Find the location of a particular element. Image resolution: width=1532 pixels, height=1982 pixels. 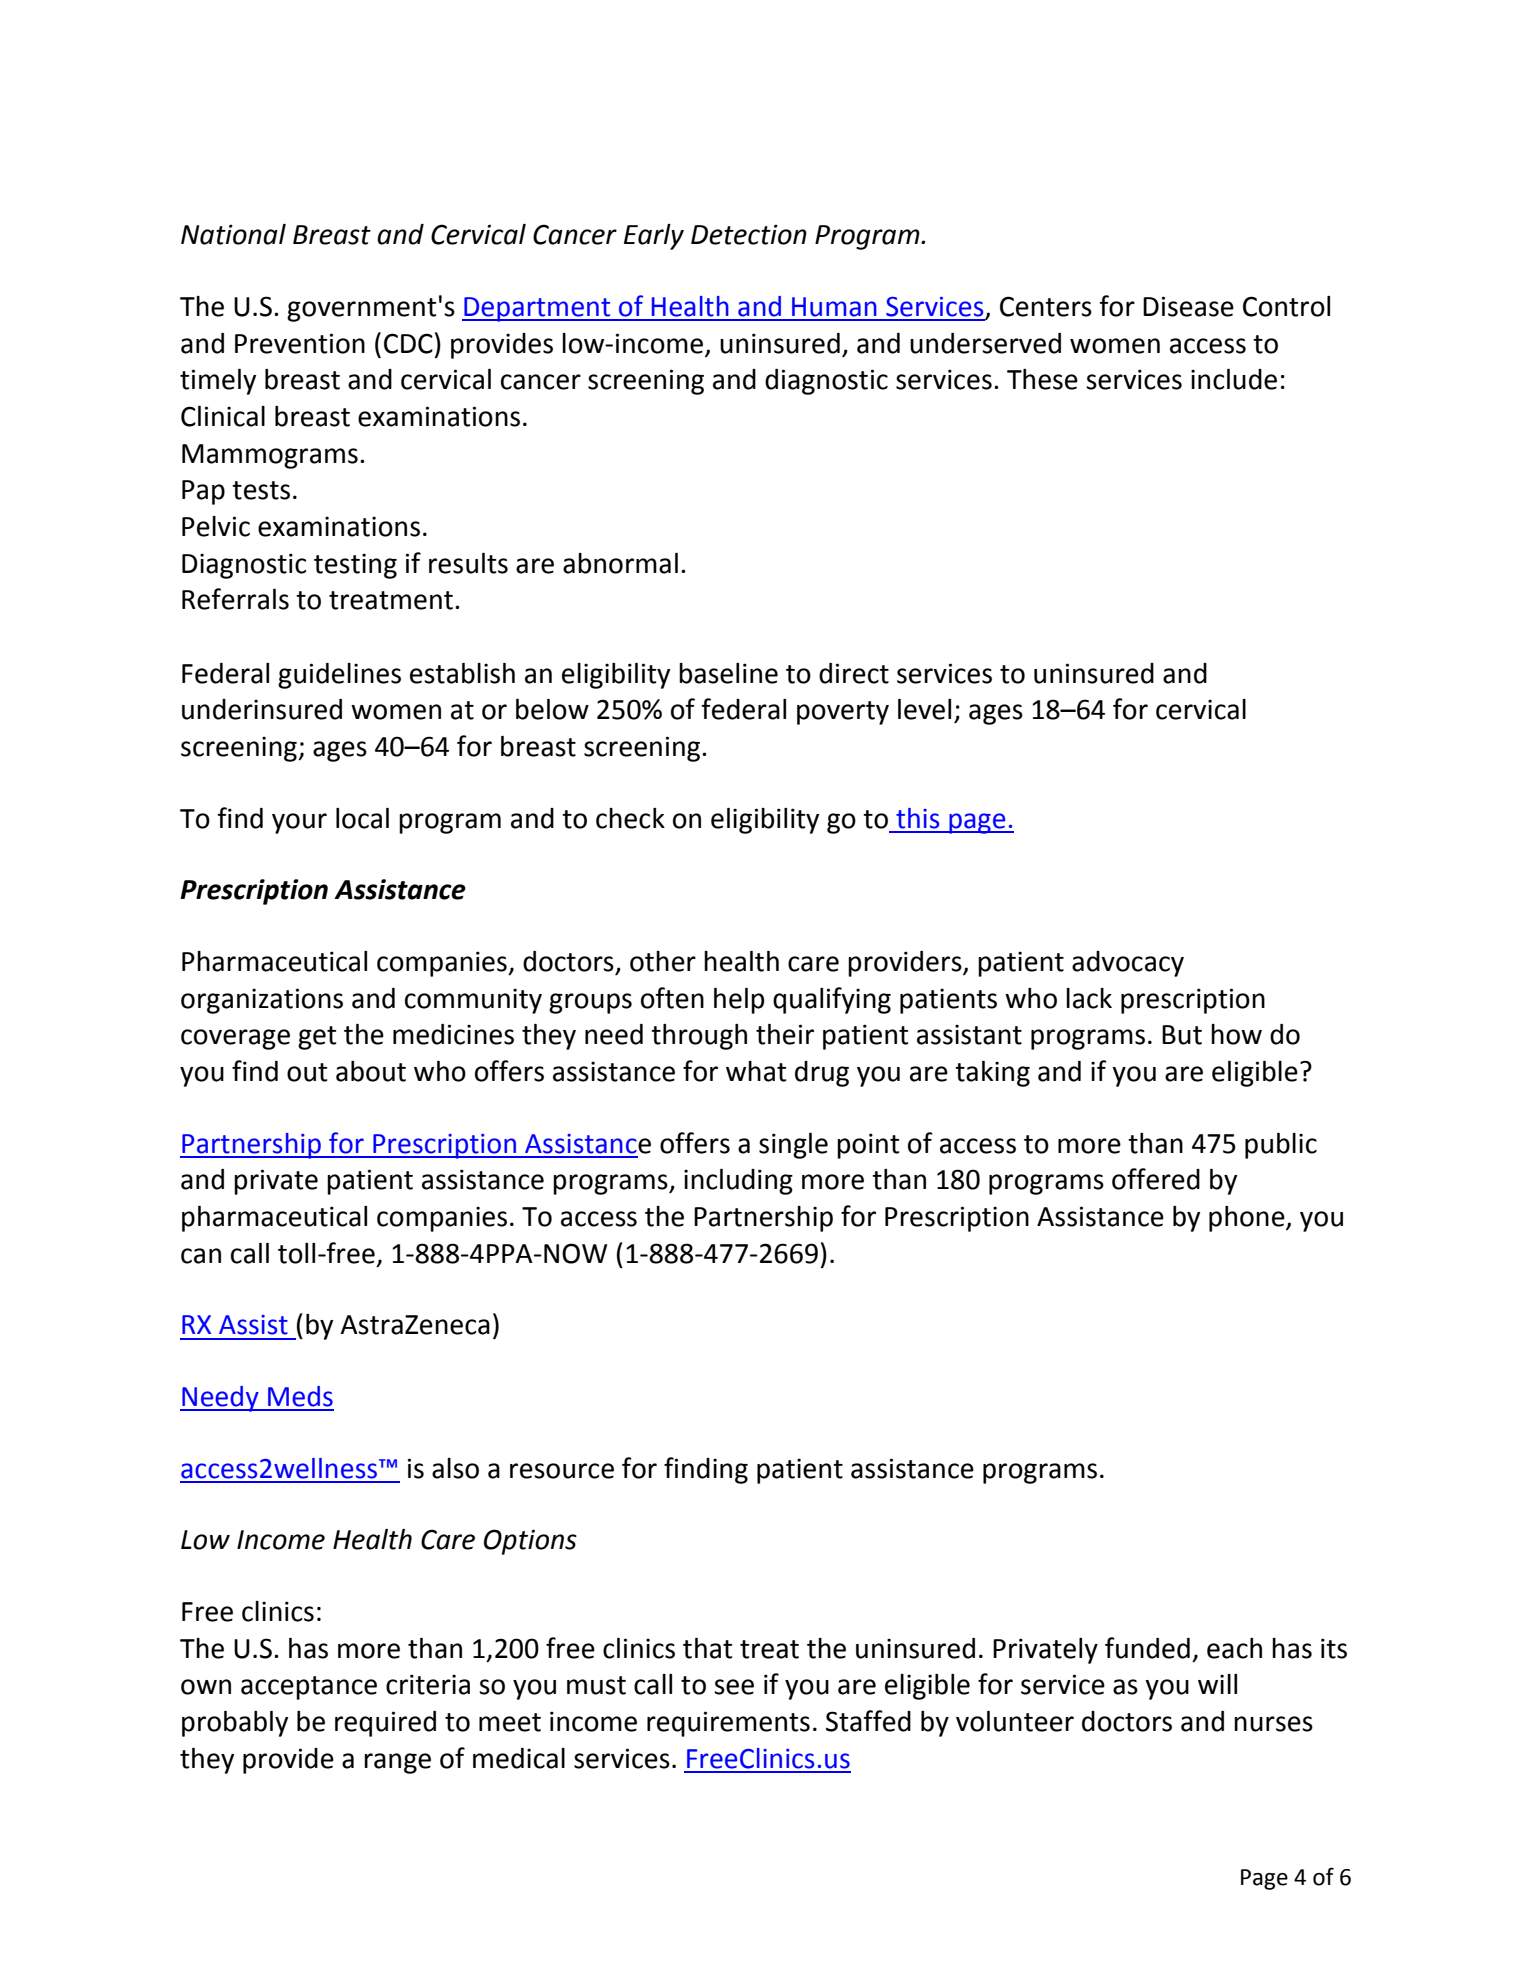

get is located at coordinates (317, 1038).
